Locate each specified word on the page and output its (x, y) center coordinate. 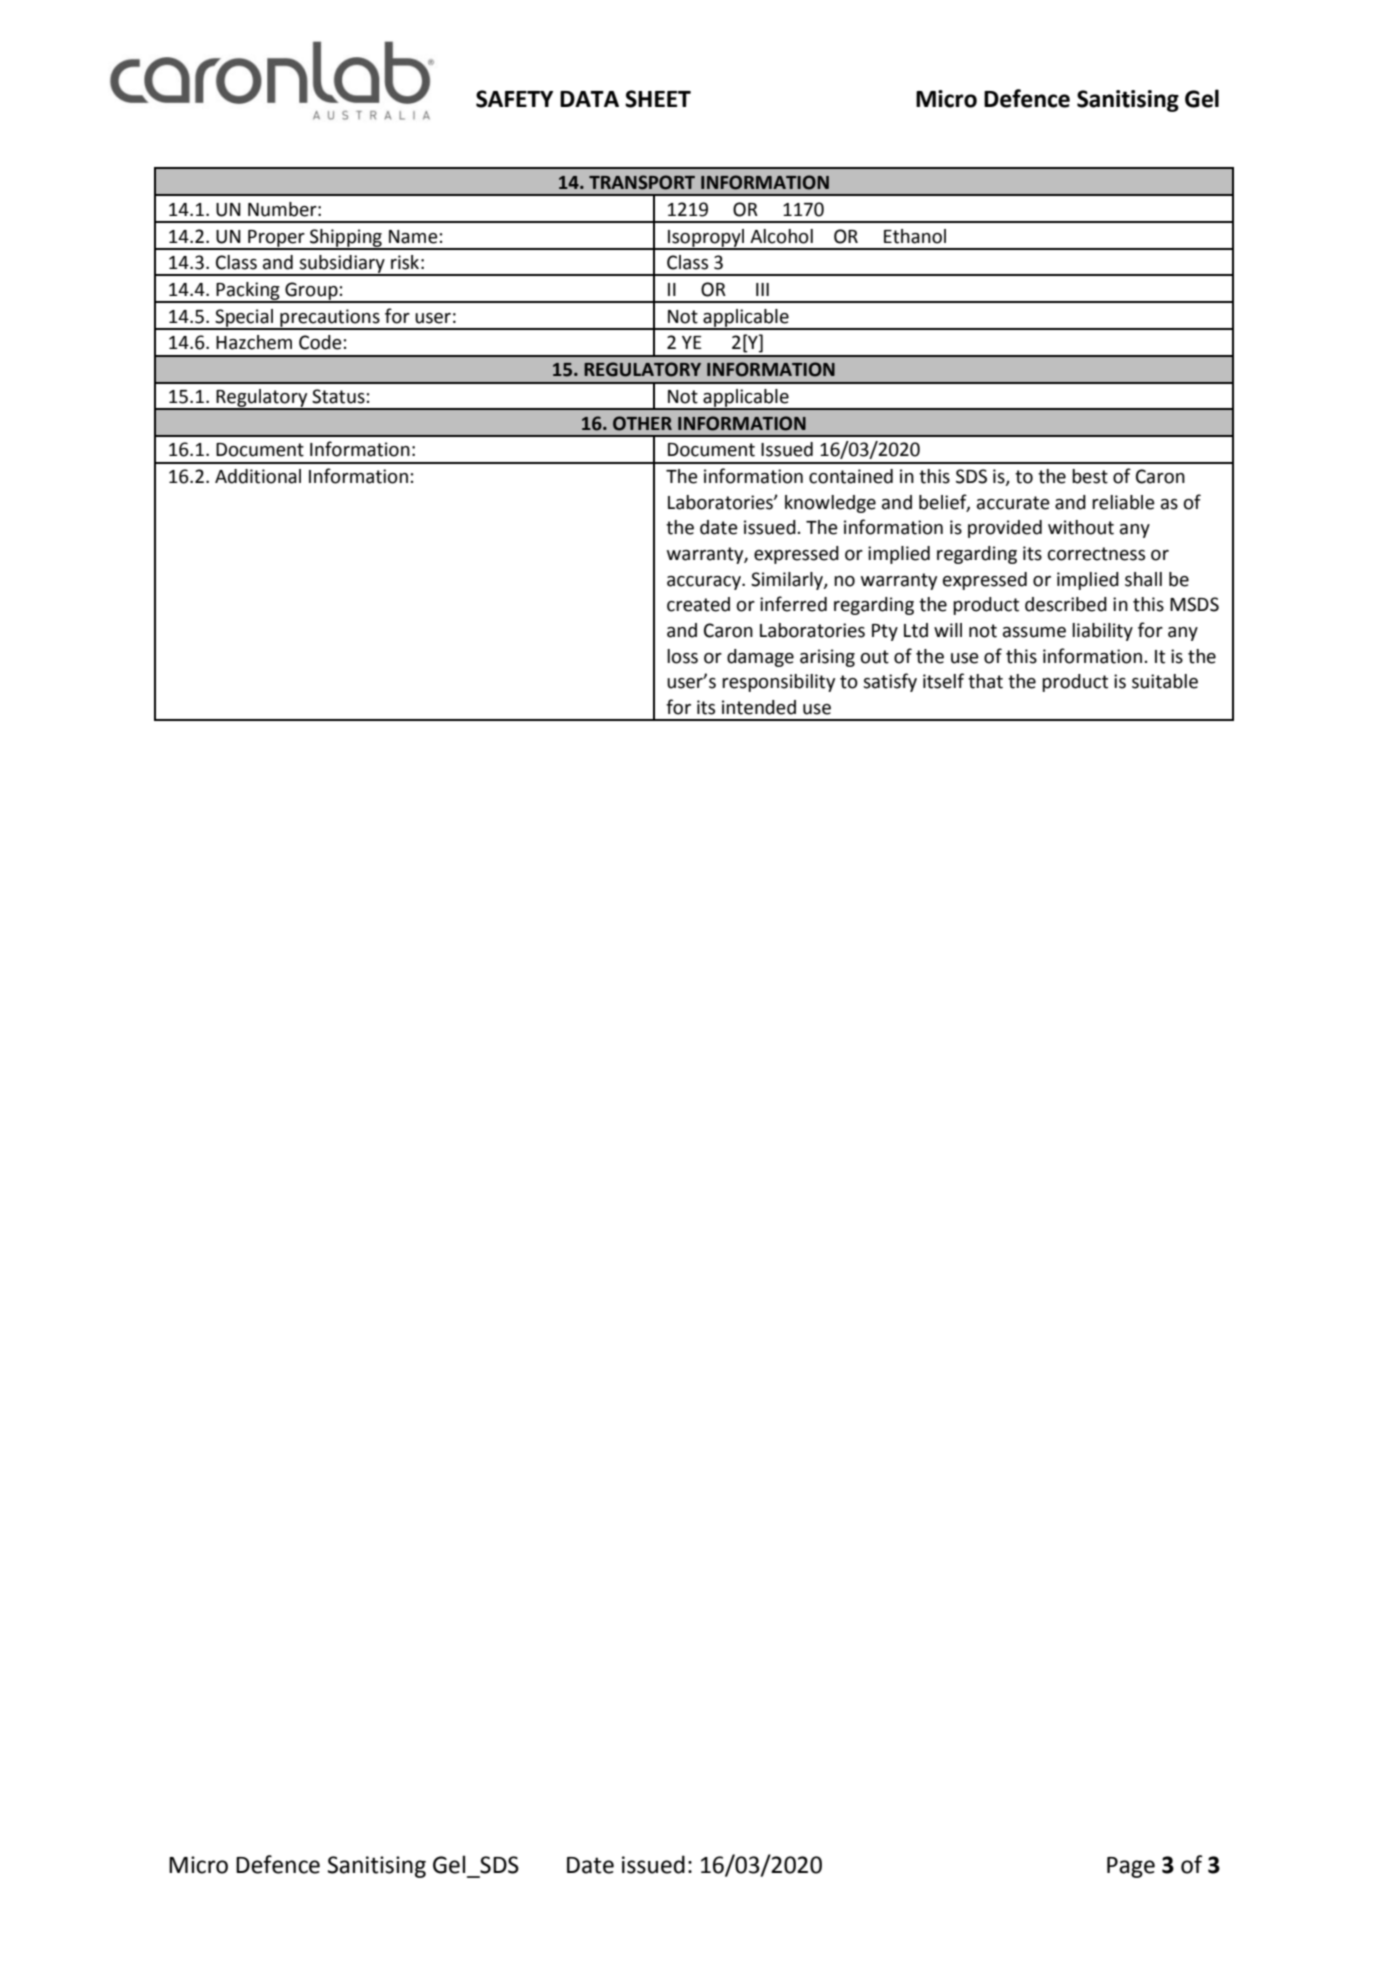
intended (759, 707)
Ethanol (915, 236)
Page (1131, 1867)
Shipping (346, 239)
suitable (1165, 681)
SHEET (658, 99)
